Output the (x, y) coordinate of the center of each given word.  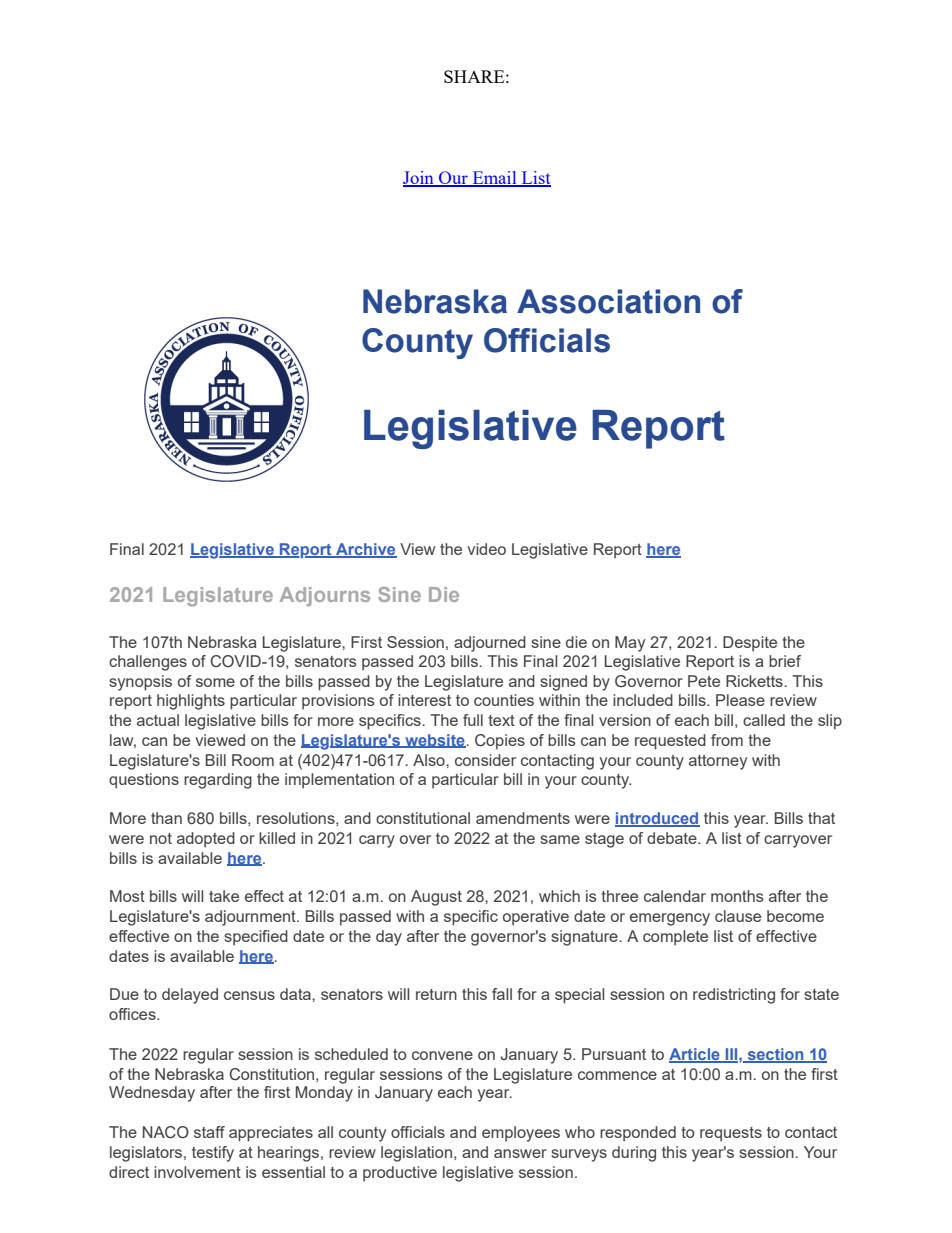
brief (785, 661)
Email (494, 179)
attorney (718, 762)
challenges (148, 663)
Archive (365, 550)
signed (563, 683)
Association (608, 301)
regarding (218, 781)
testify (213, 1154)
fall (502, 994)
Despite (750, 644)
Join (419, 179)
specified (256, 938)
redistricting (734, 996)
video (486, 549)
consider (485, 760)
